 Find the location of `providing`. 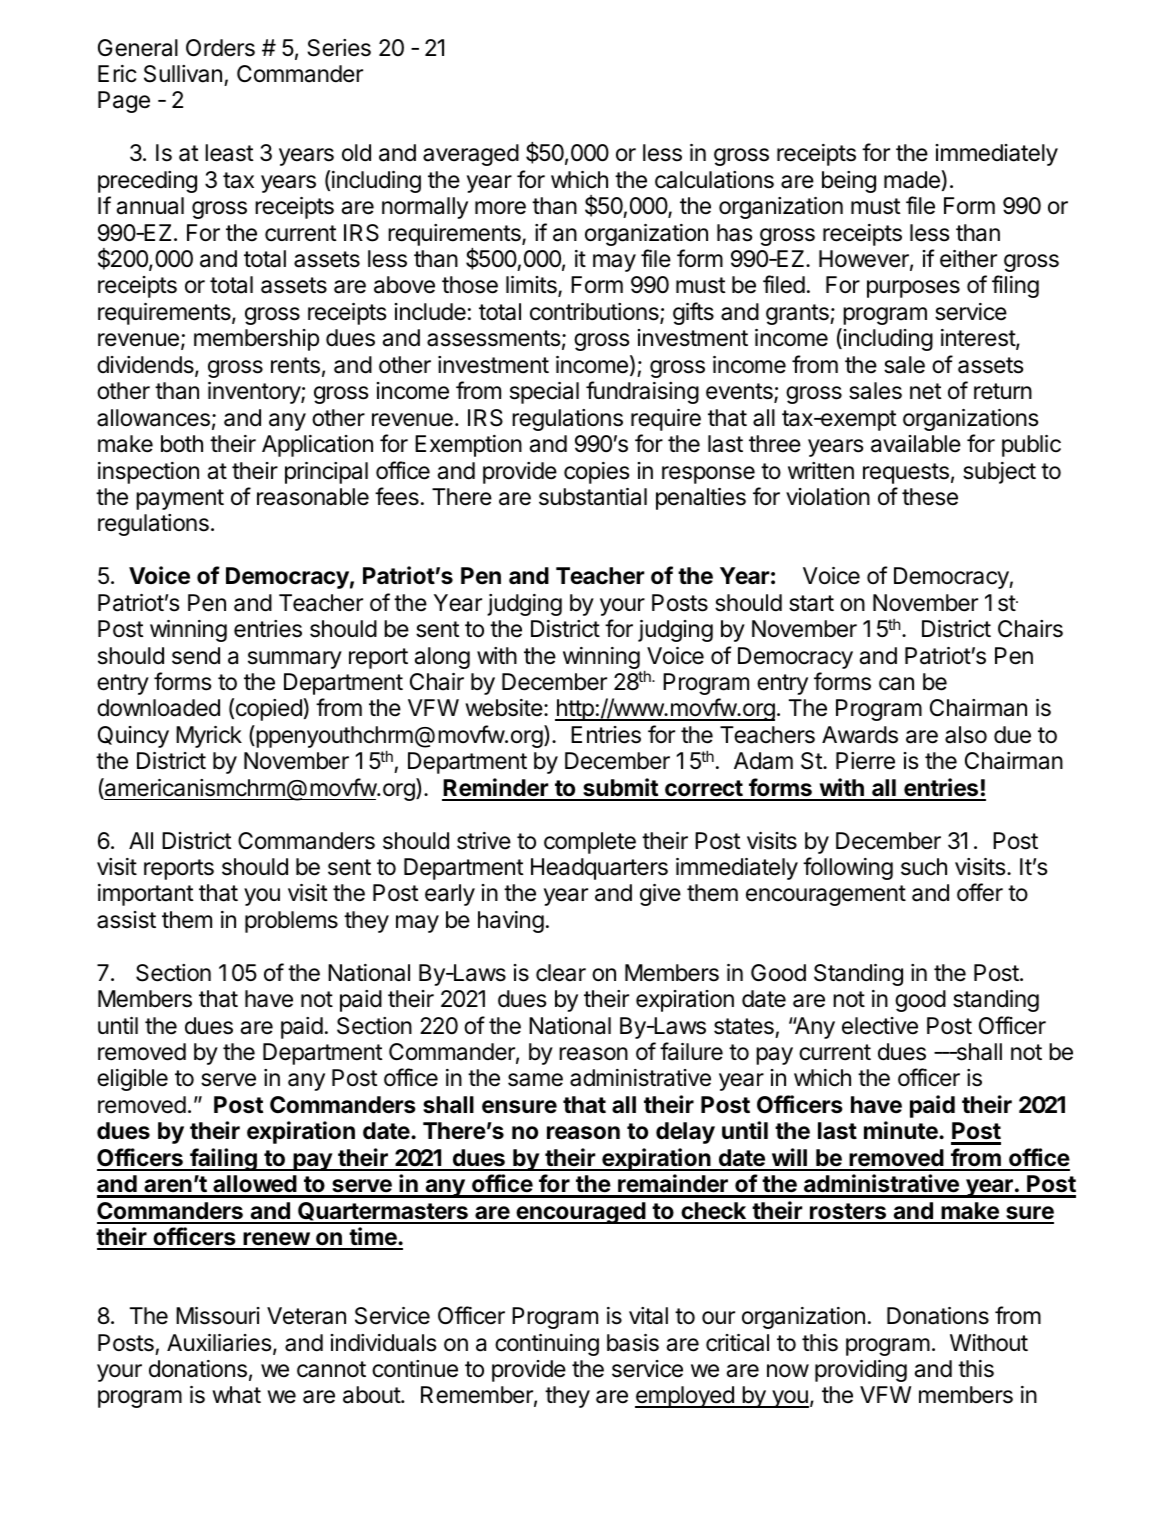

providing is located at coordinates (861, 1371).
